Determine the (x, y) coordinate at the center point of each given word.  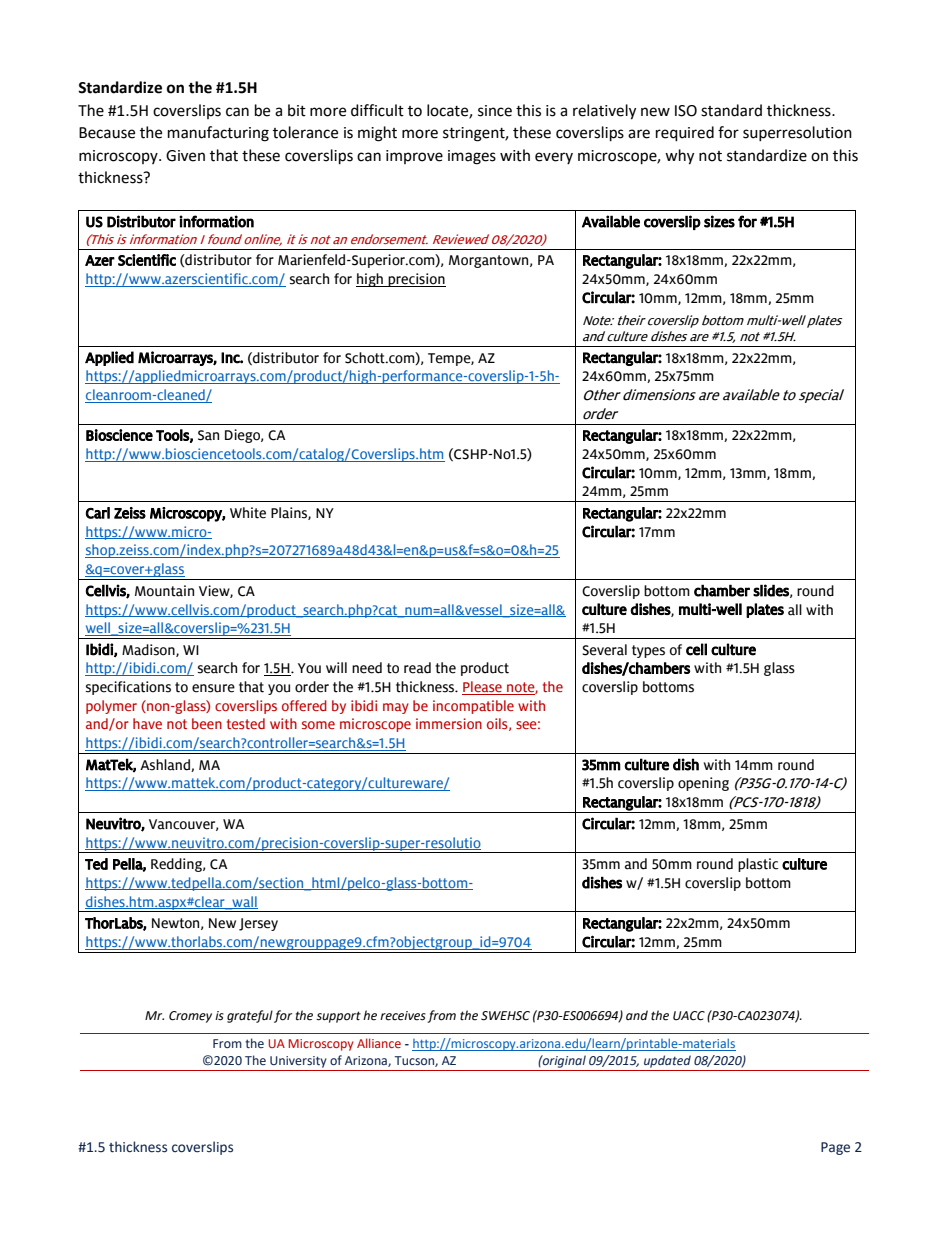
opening (703, 784)
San (208, 435)
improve (414, 157)
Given (185, 156)
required (685, 134)
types (648, 651)
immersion (449, 723)
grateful (250, 1016)
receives (403, 1016)
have (147, 723)
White (248, 513)
